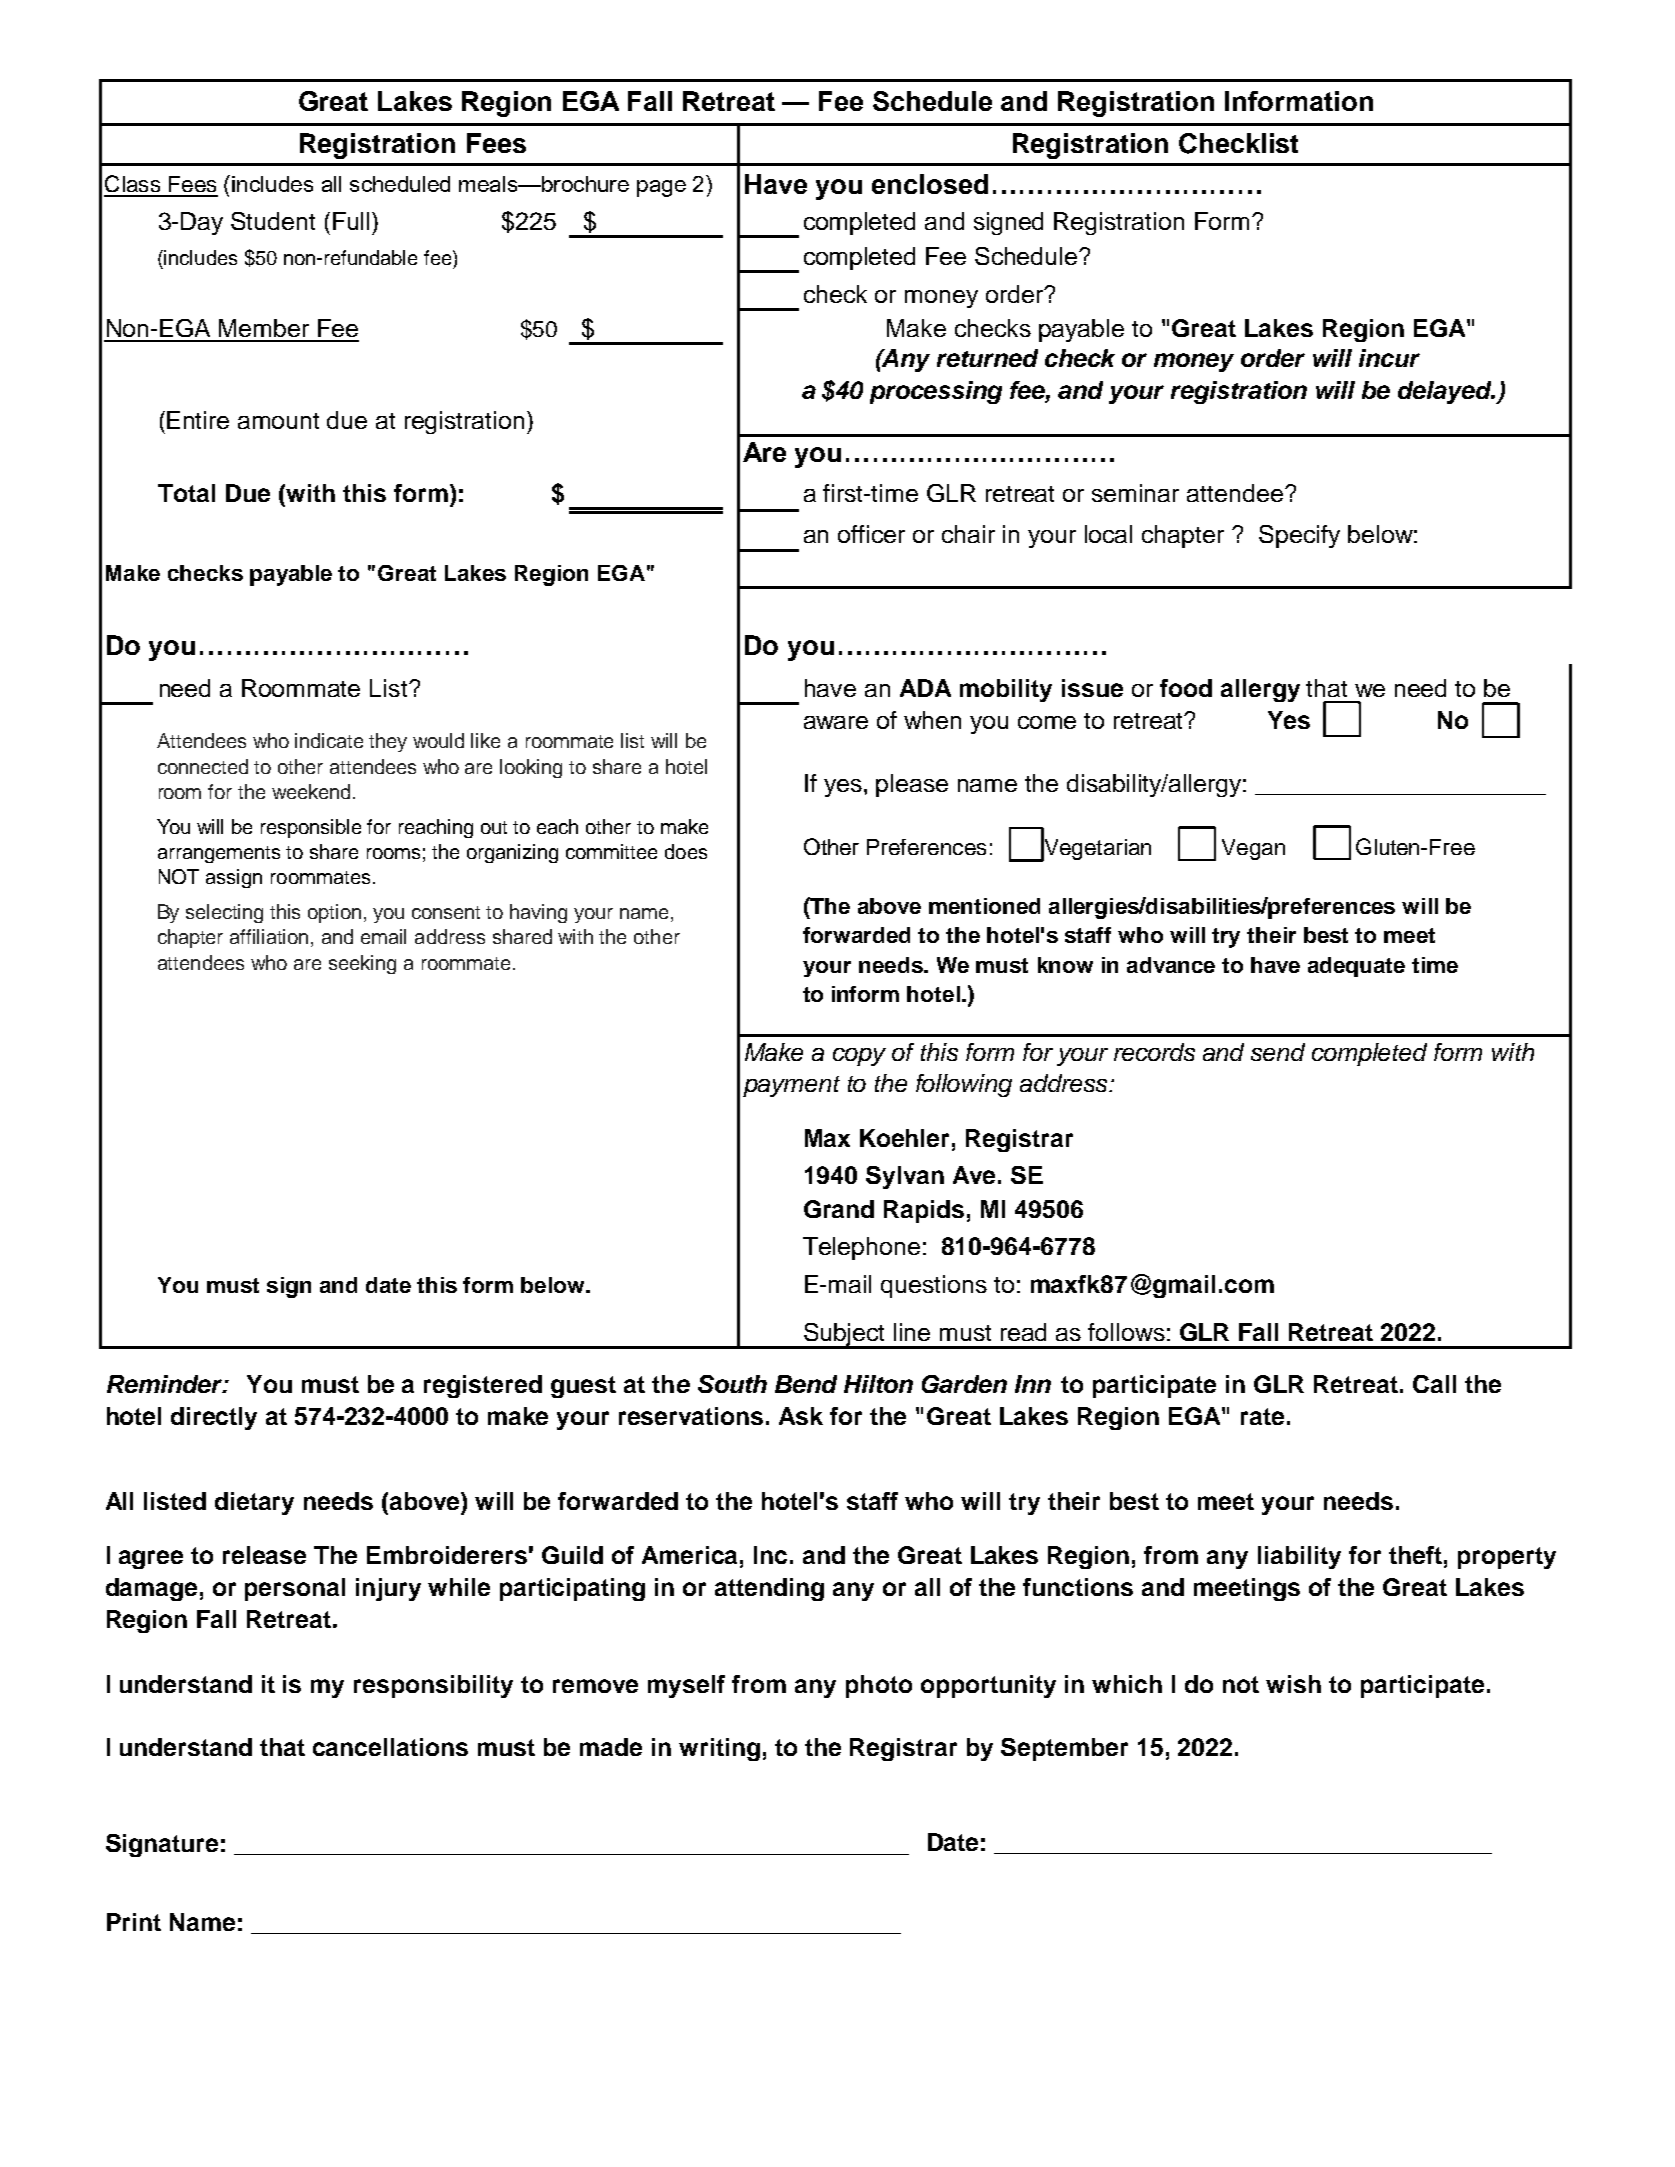 This screenshot has height=2167, width=1675. I want to click on seeking, so click(362, 964).
